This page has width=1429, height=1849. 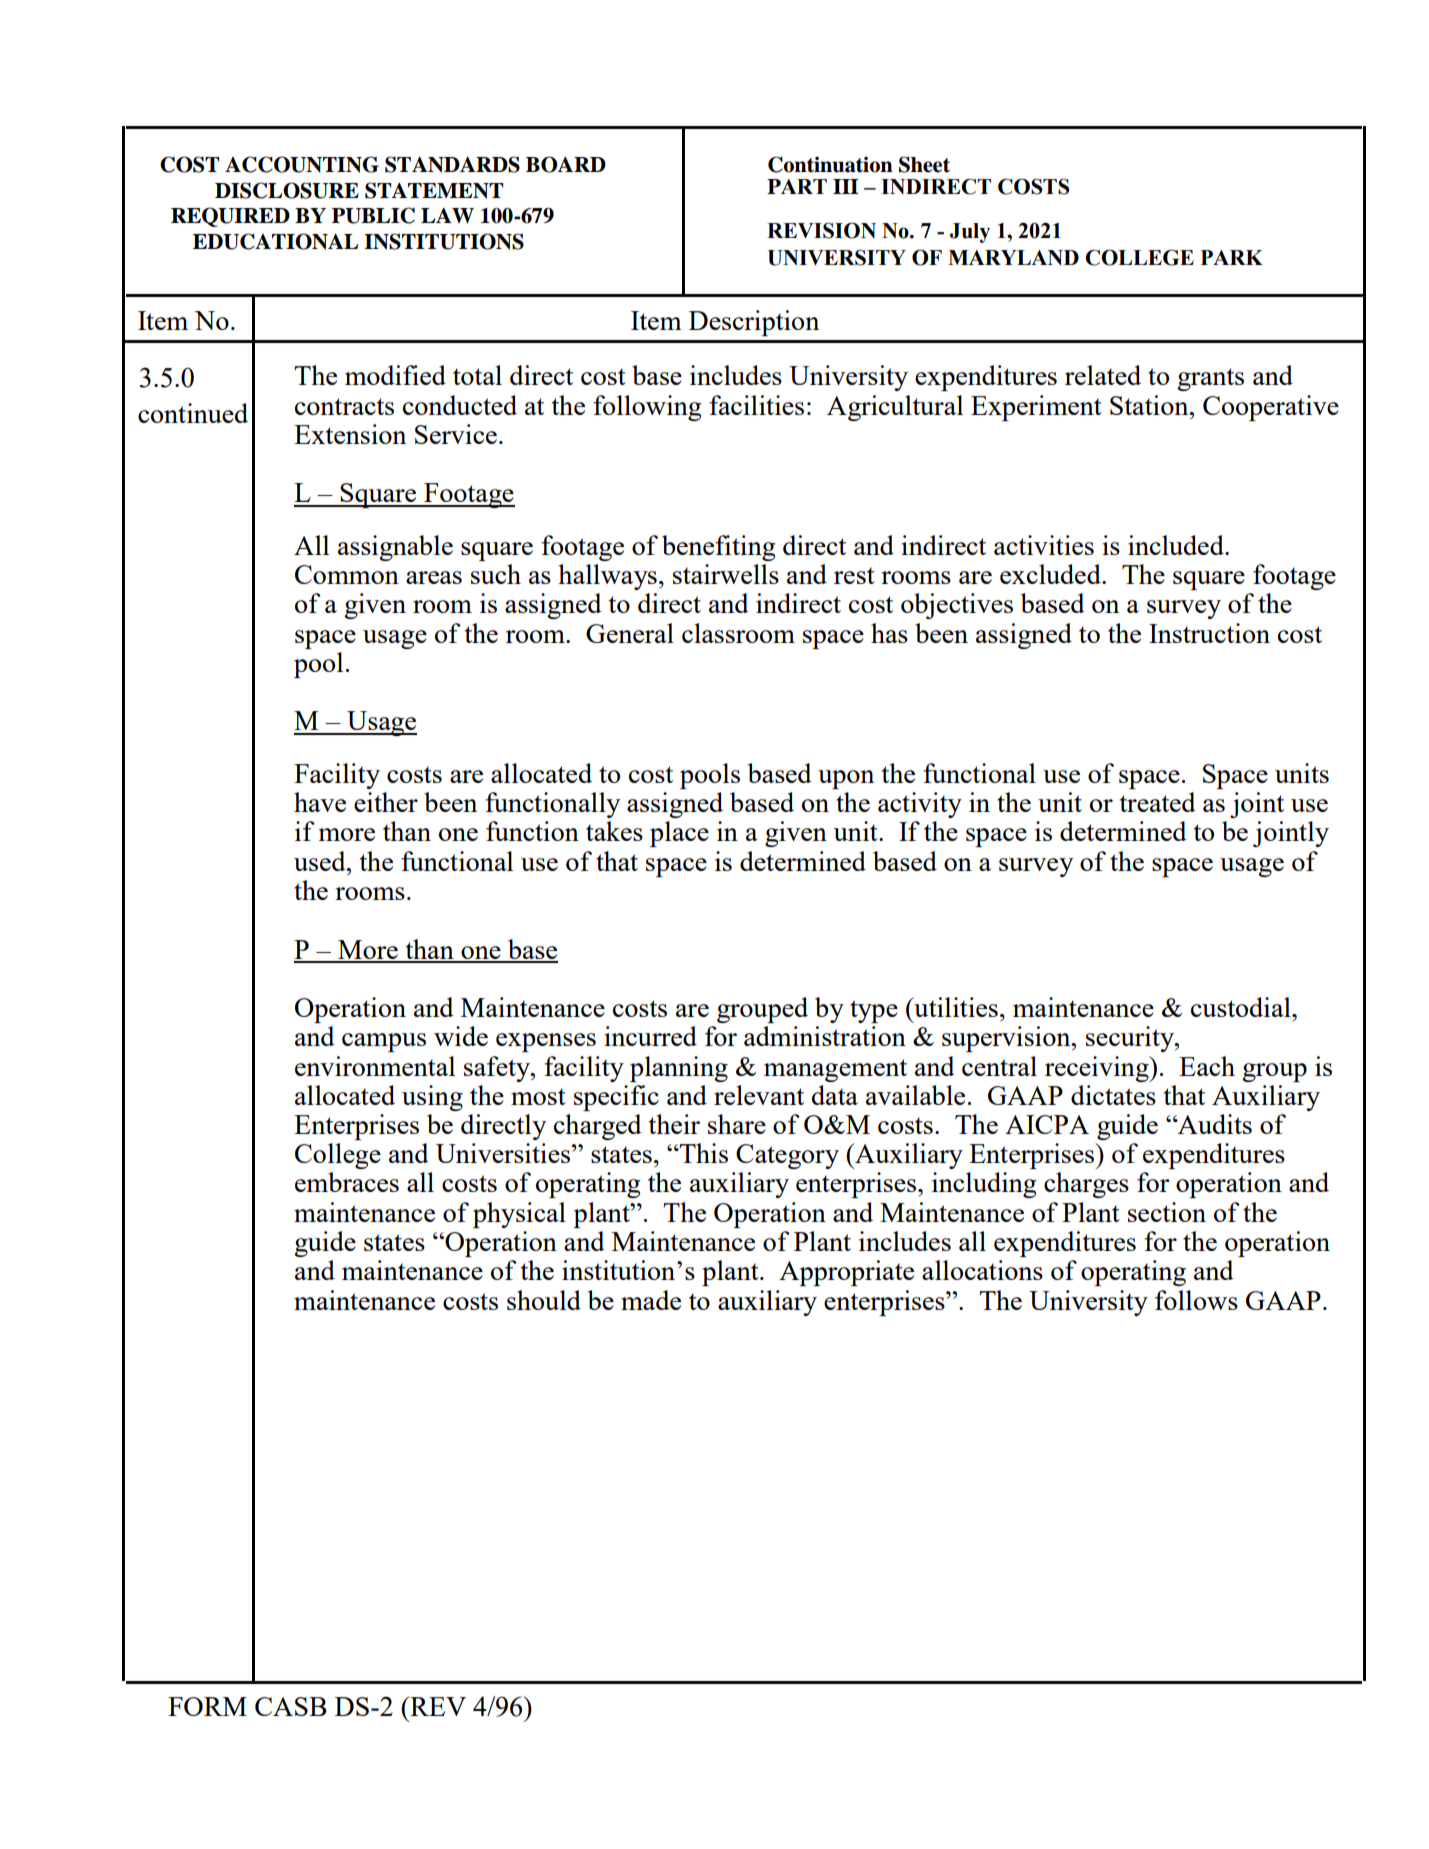 I want to click on made, so click(x=651, y=1300).
